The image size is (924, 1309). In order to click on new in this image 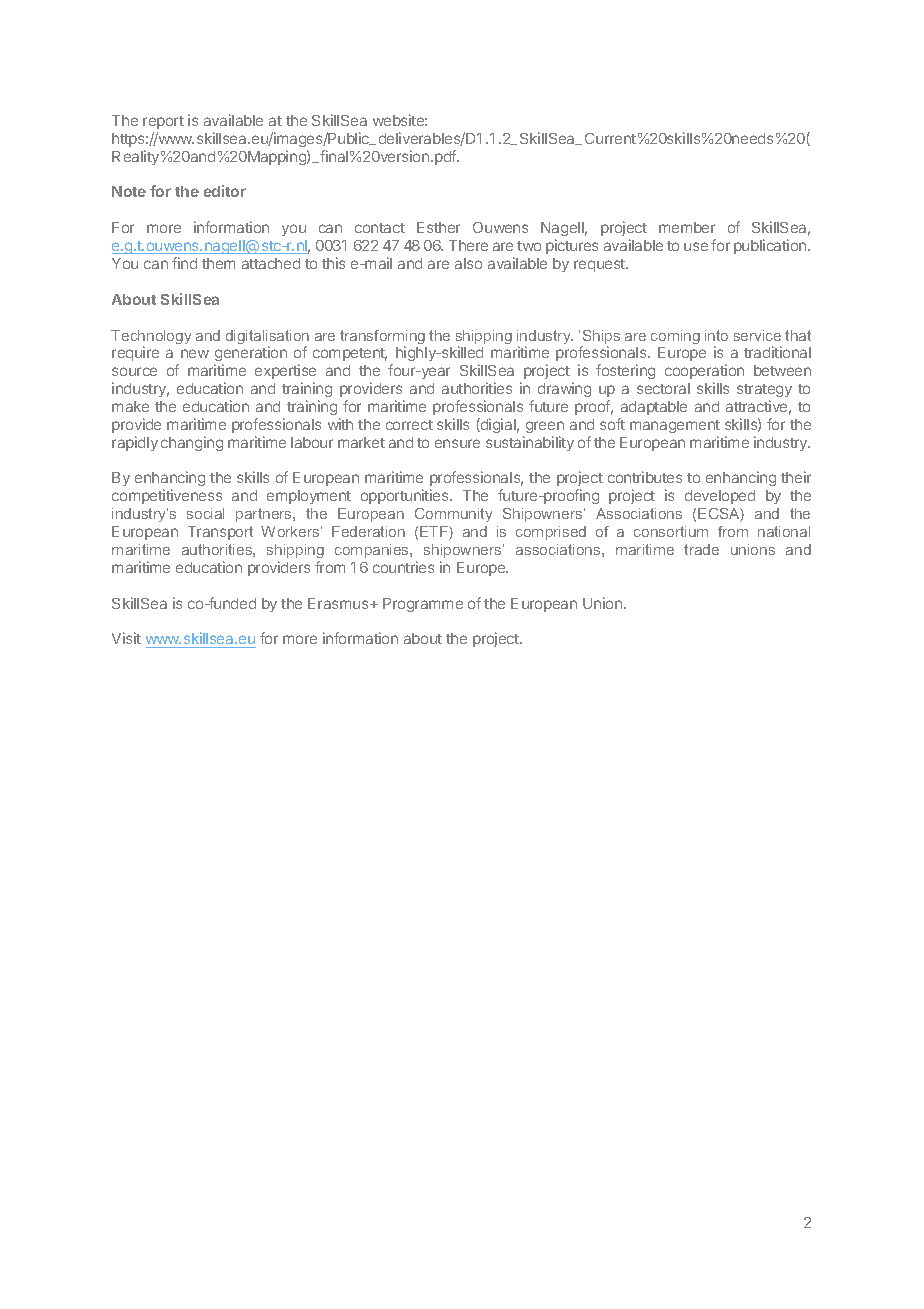, I will do `click(195, 353)`.
